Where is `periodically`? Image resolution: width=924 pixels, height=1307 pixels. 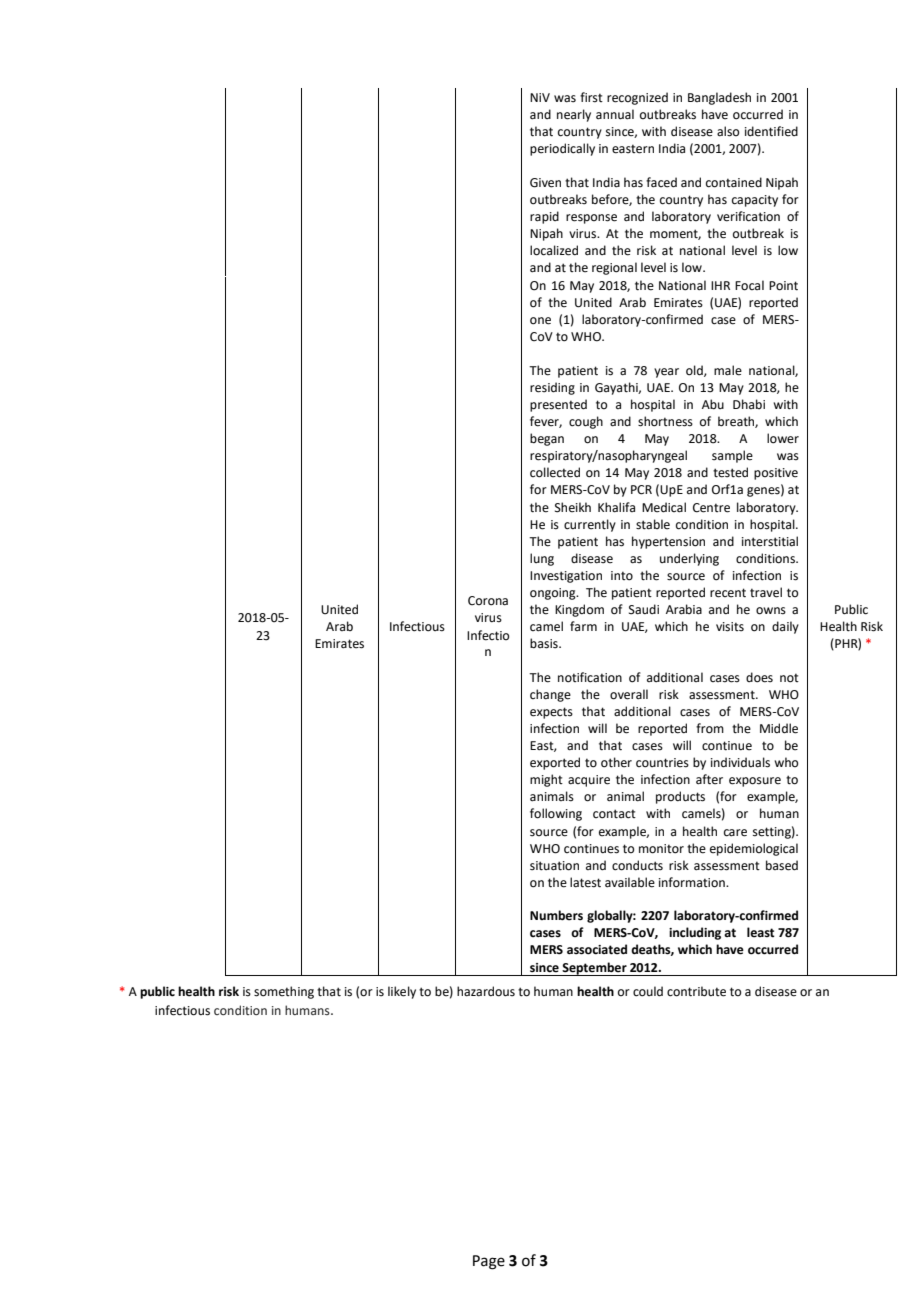
periodically is located at coordinates (562, 149).
